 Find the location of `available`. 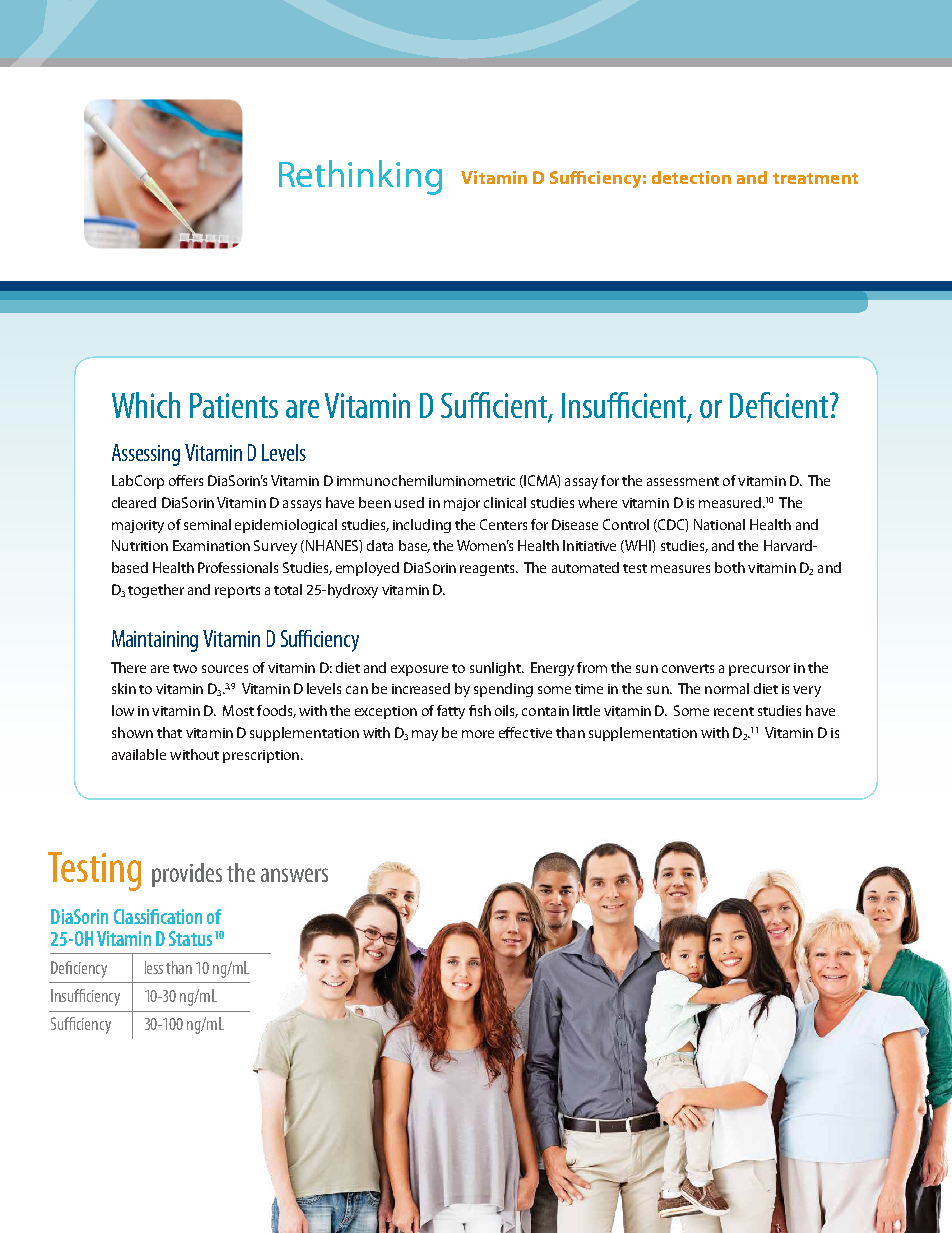

available is located at coordinates (139, 754).
